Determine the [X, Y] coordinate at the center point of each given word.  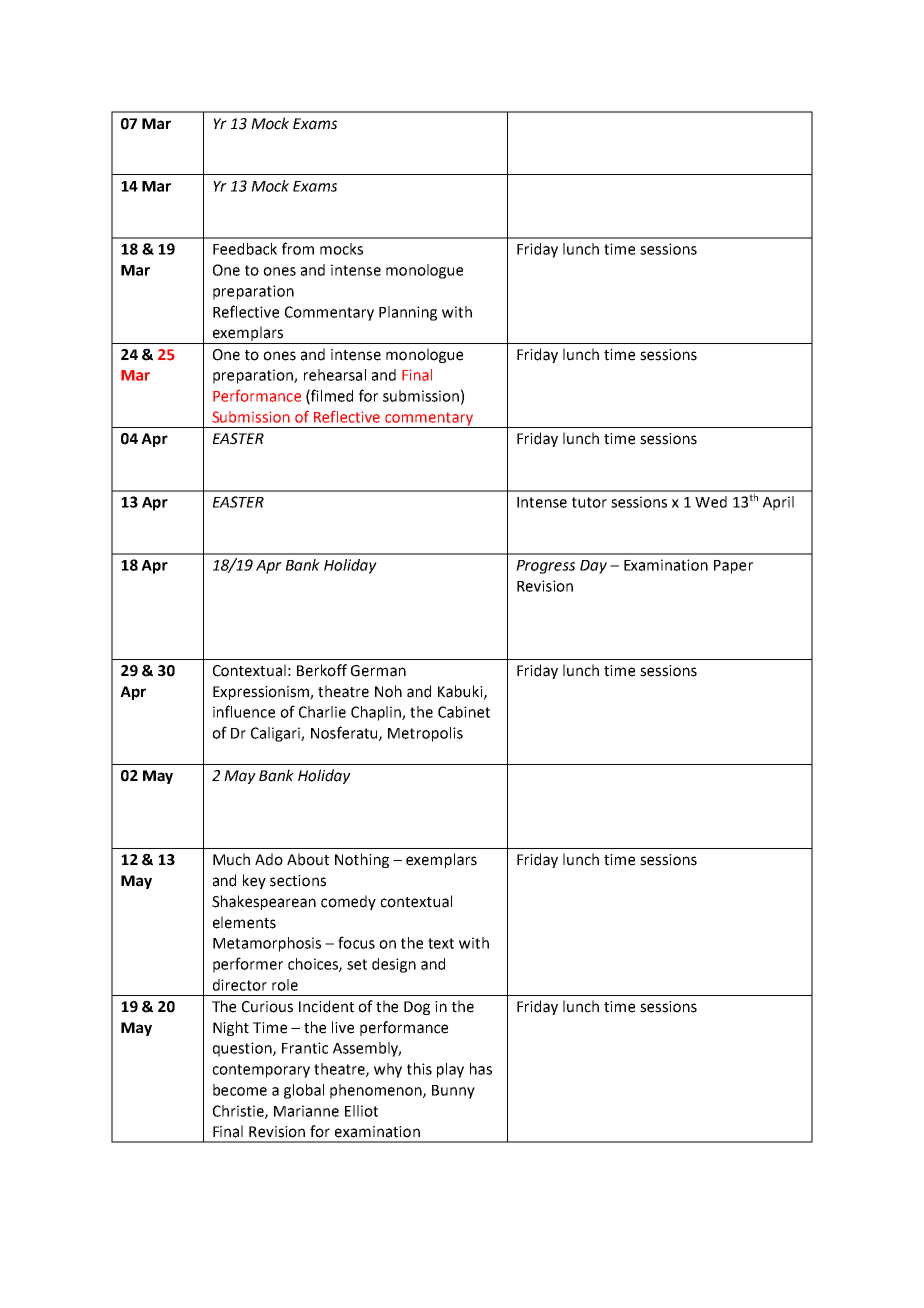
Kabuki [461, 692]
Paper [733, 567]
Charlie [322, 712]
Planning [408, 313]
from [298, 248]
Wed [711, 502]
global [304, 1091]
